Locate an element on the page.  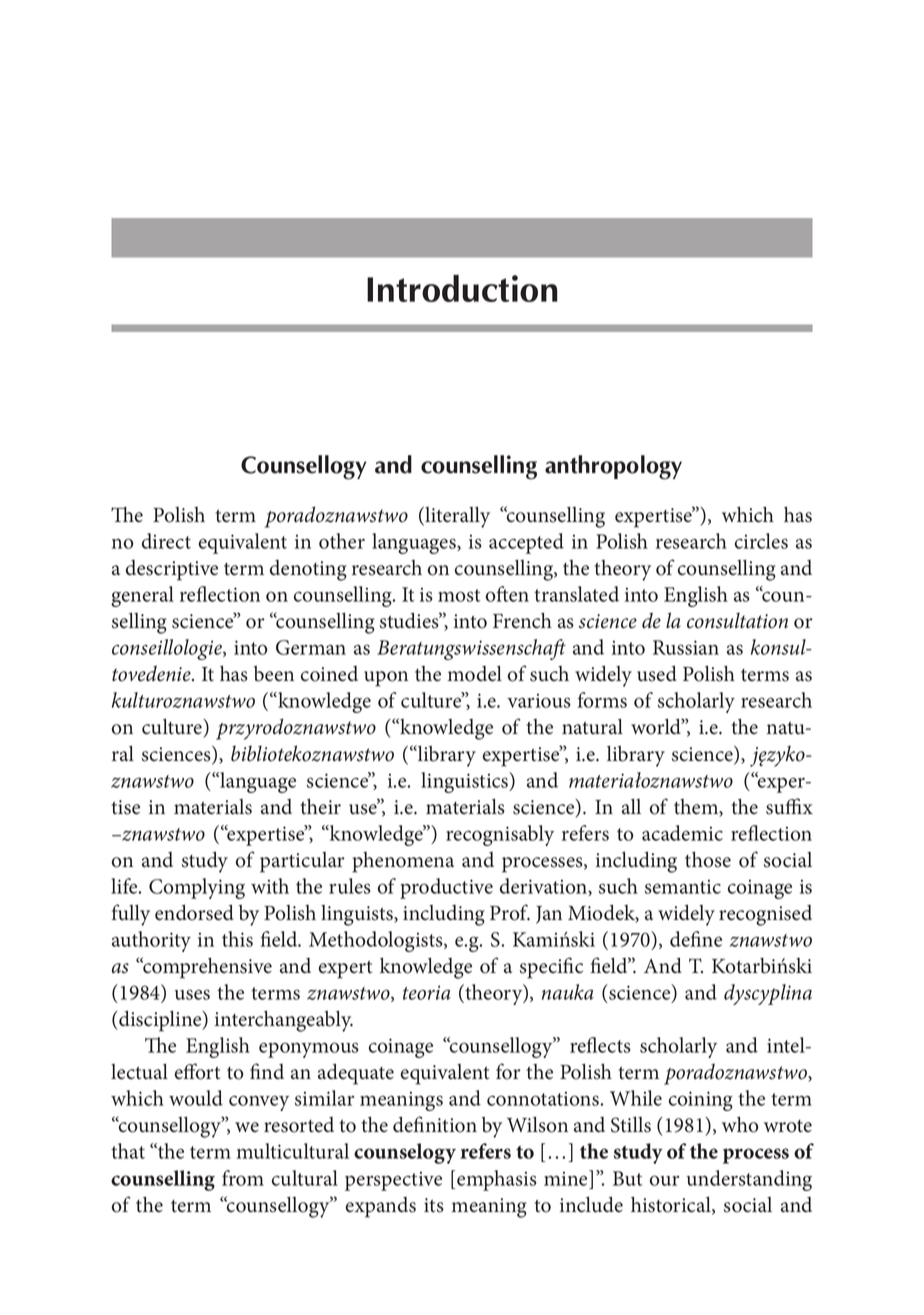
Complying is located at coordinates (197, 888).
